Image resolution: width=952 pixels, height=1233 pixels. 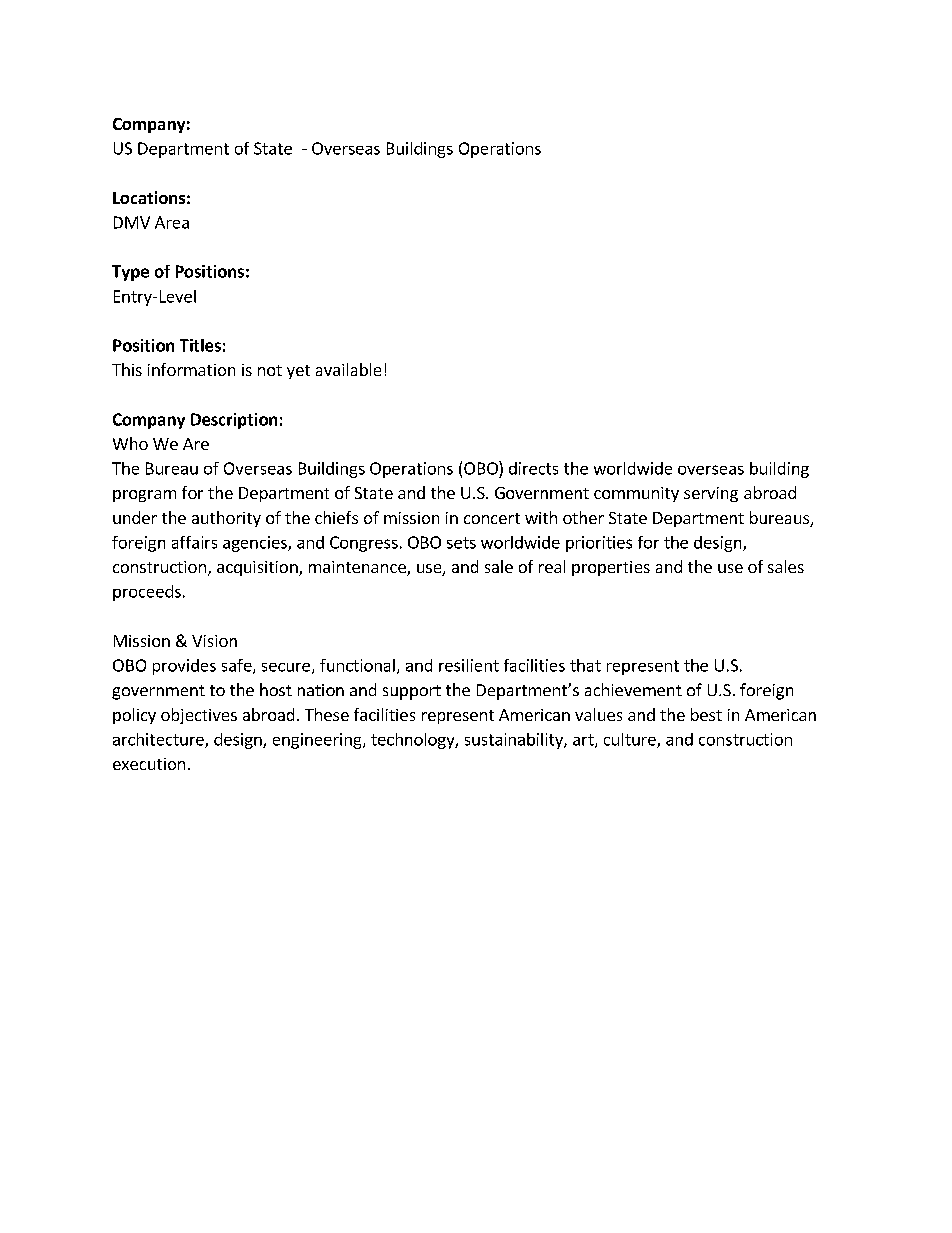 I want to click on Description, so click(x=234, y=421).
